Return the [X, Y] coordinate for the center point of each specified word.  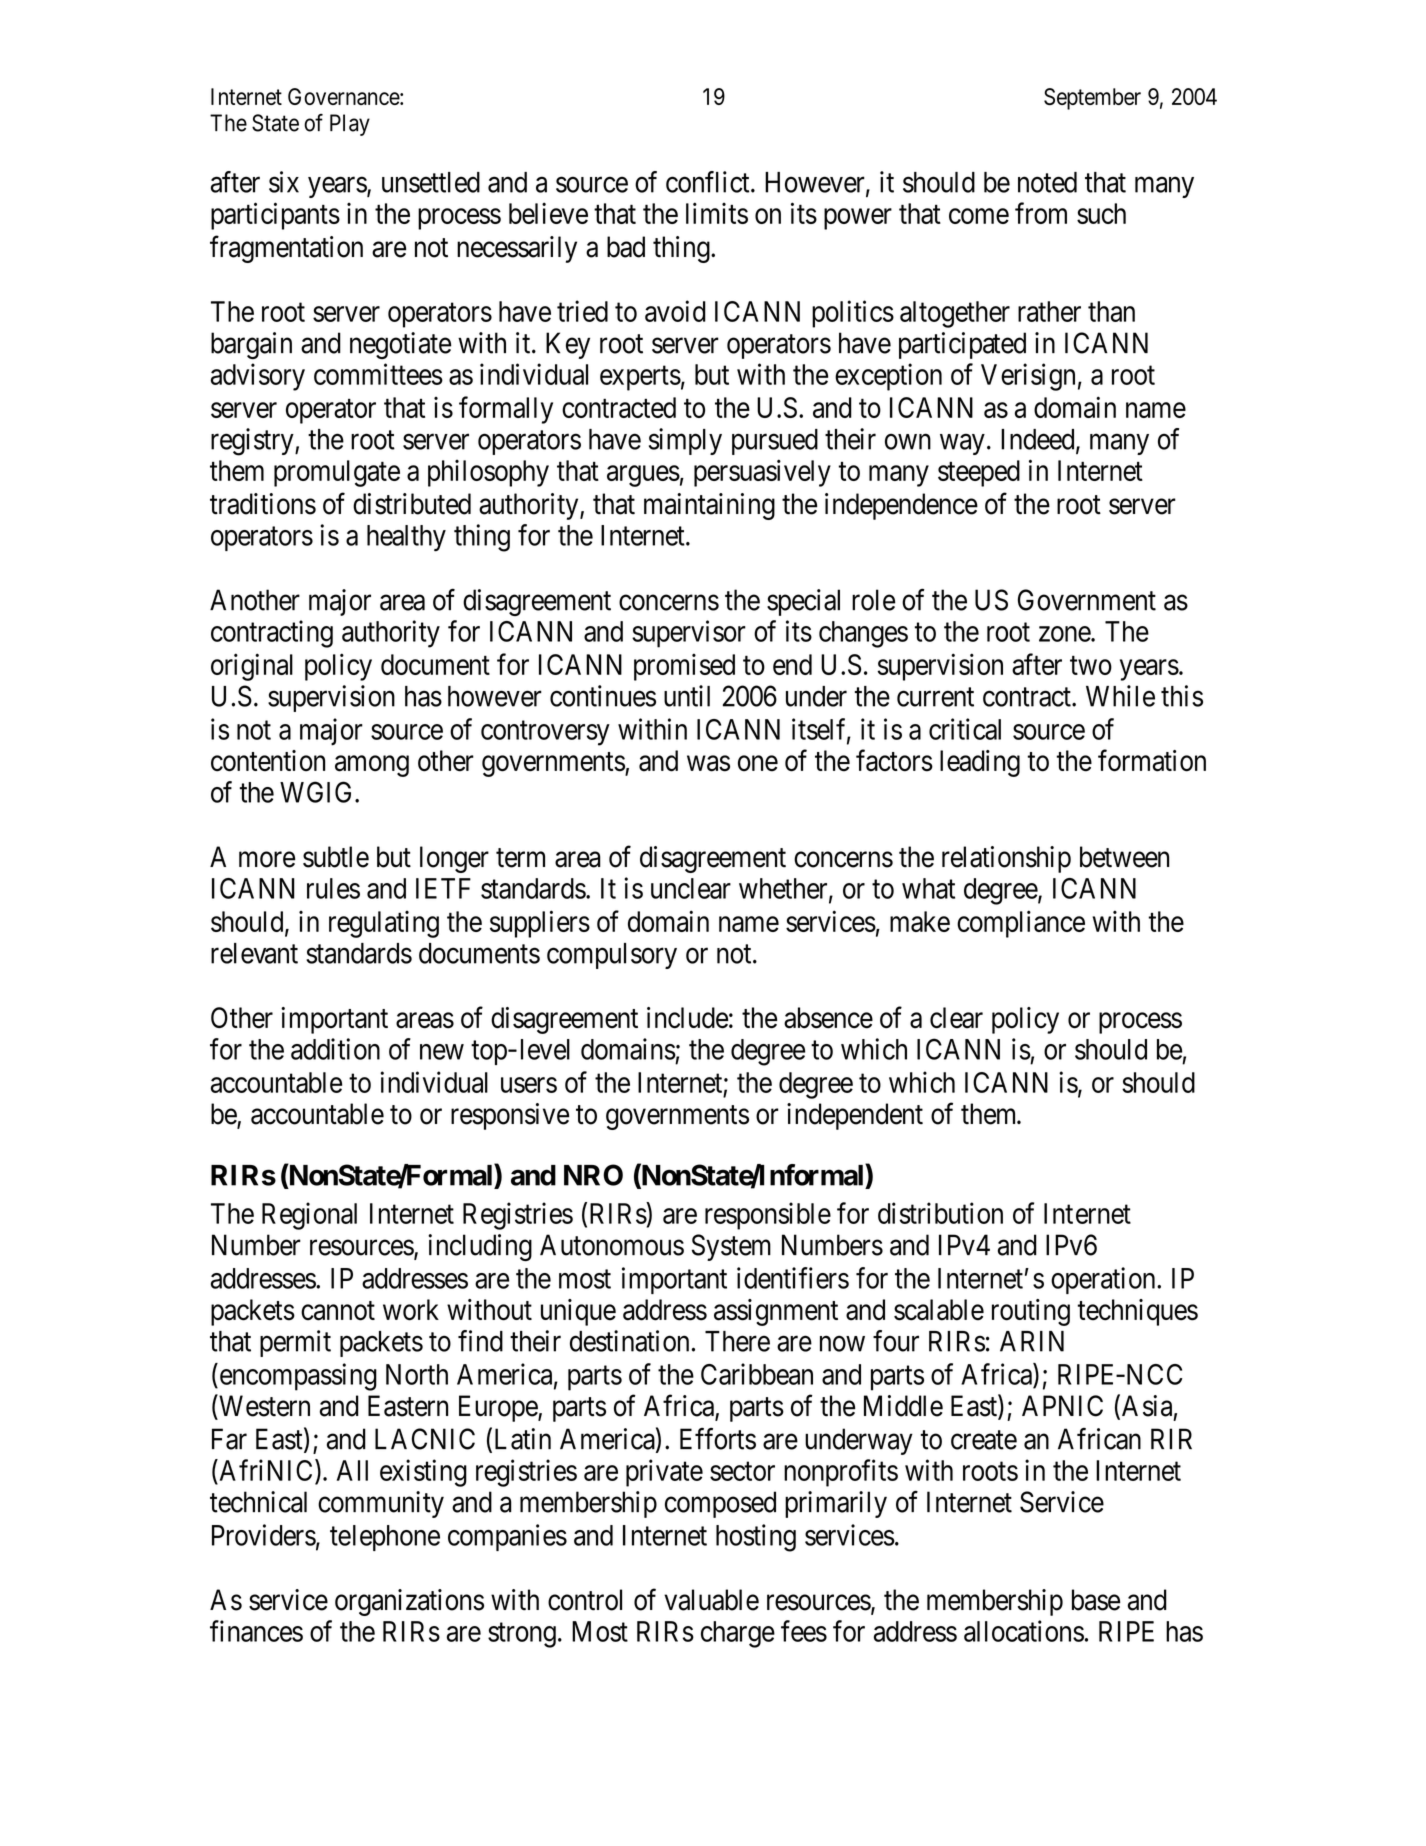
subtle [336, 857]
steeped [979, 473]
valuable [711, 1600]
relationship [1006, 859]
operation [1104, 1280]
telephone [385, 1538]
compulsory [612, 956]
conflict [709, 182]
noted [1047, 182]
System [731, 1247]
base [1096, 1600]
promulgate [337, 473]
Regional [309, 1216]
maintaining [709, 506]
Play [350, 125]
